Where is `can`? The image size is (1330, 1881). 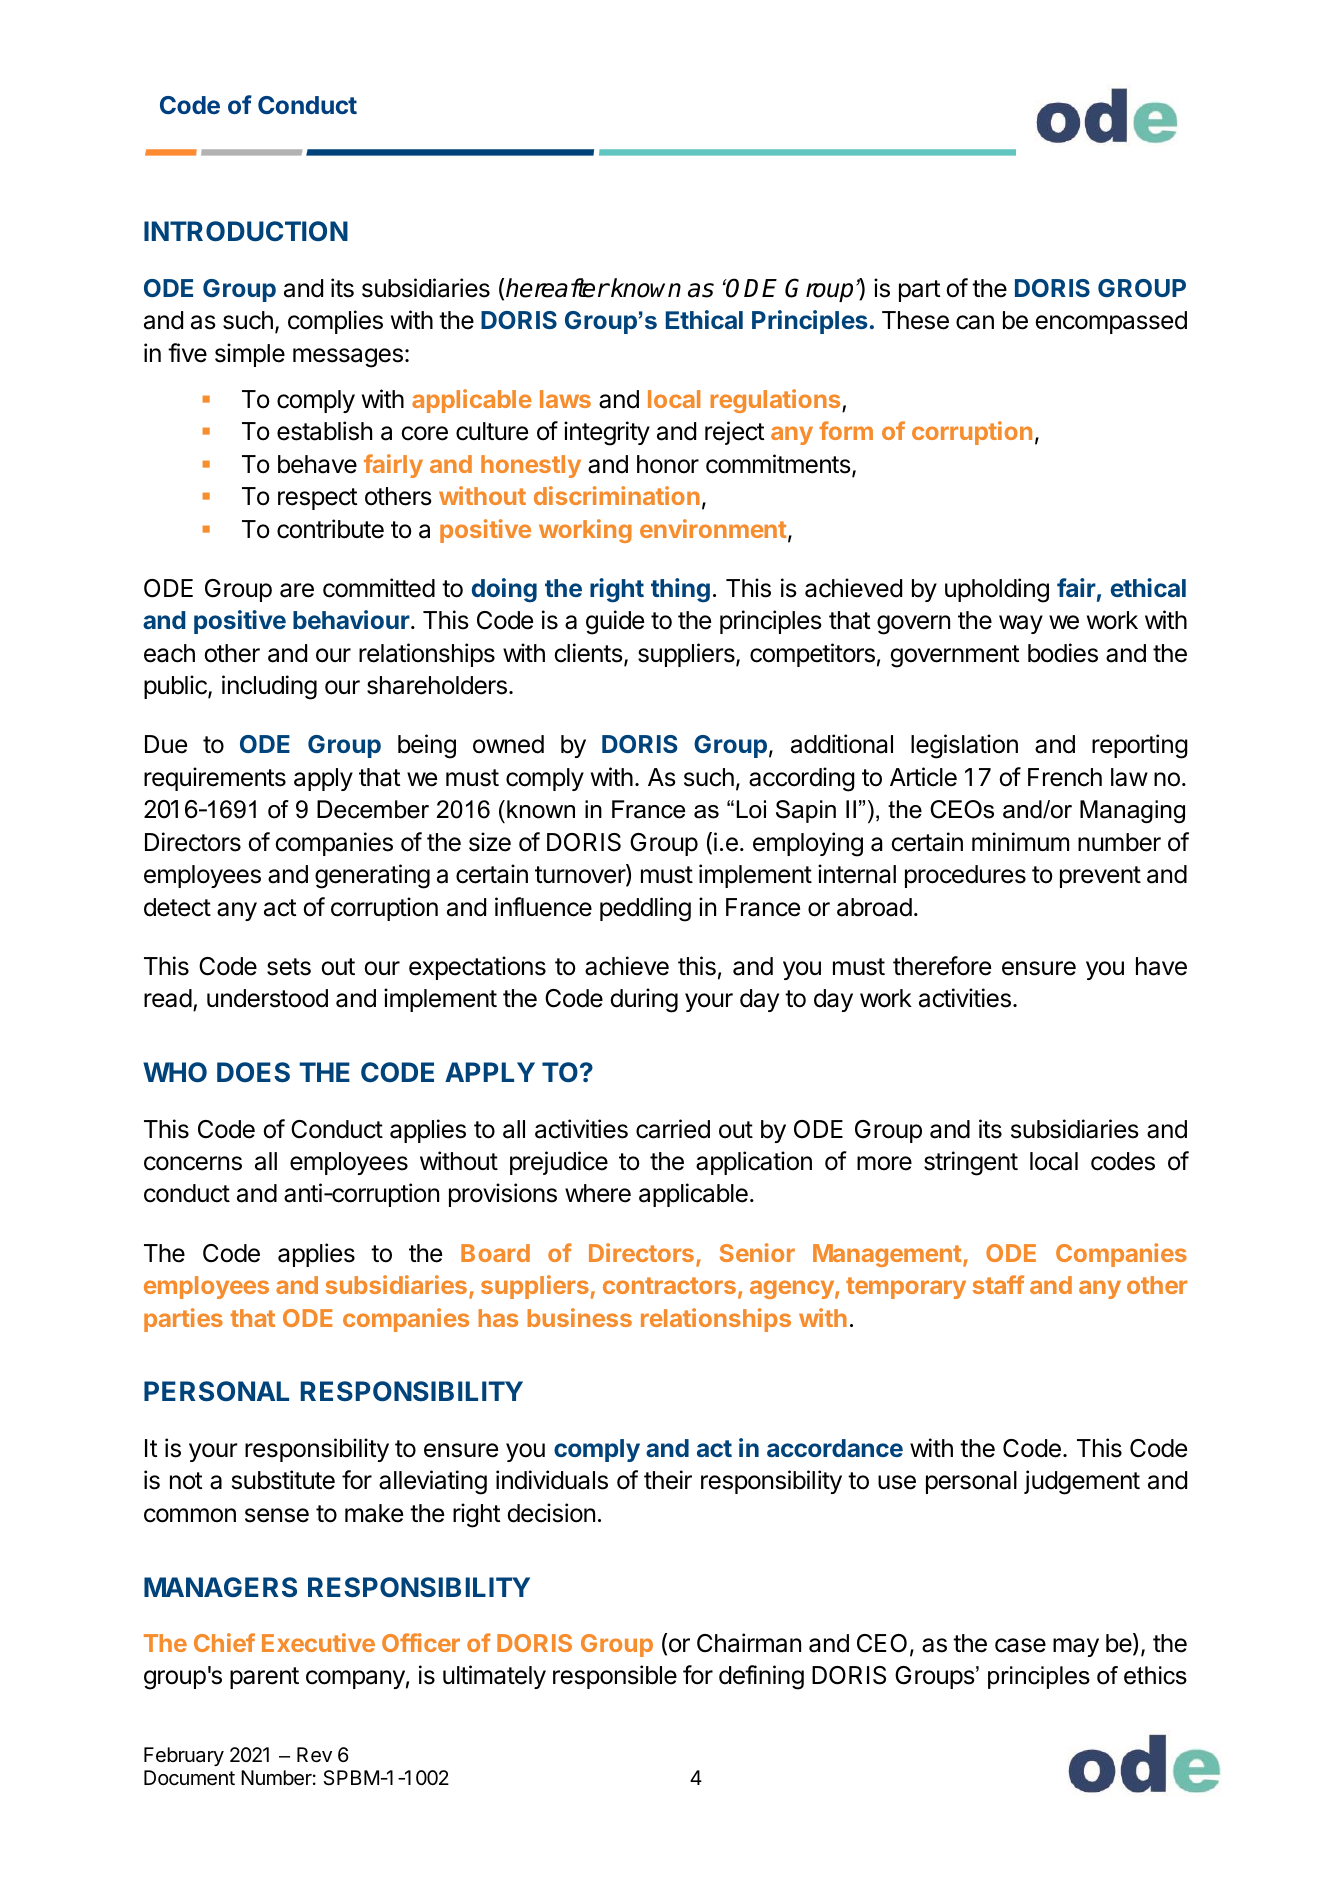 can is located at coordinates (975, 322).
